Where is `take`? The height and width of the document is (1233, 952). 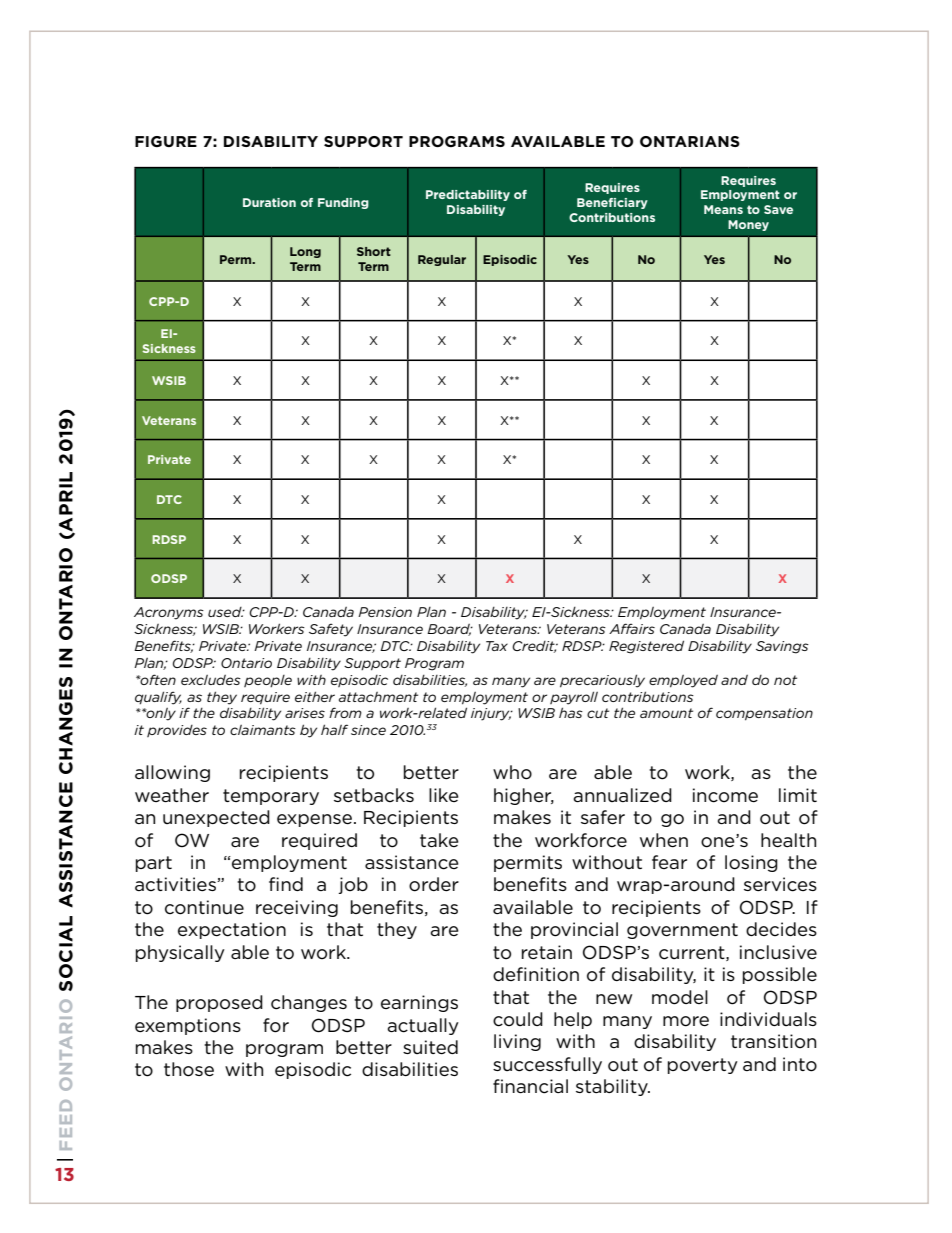 take is located at coordinates (439, 840).
